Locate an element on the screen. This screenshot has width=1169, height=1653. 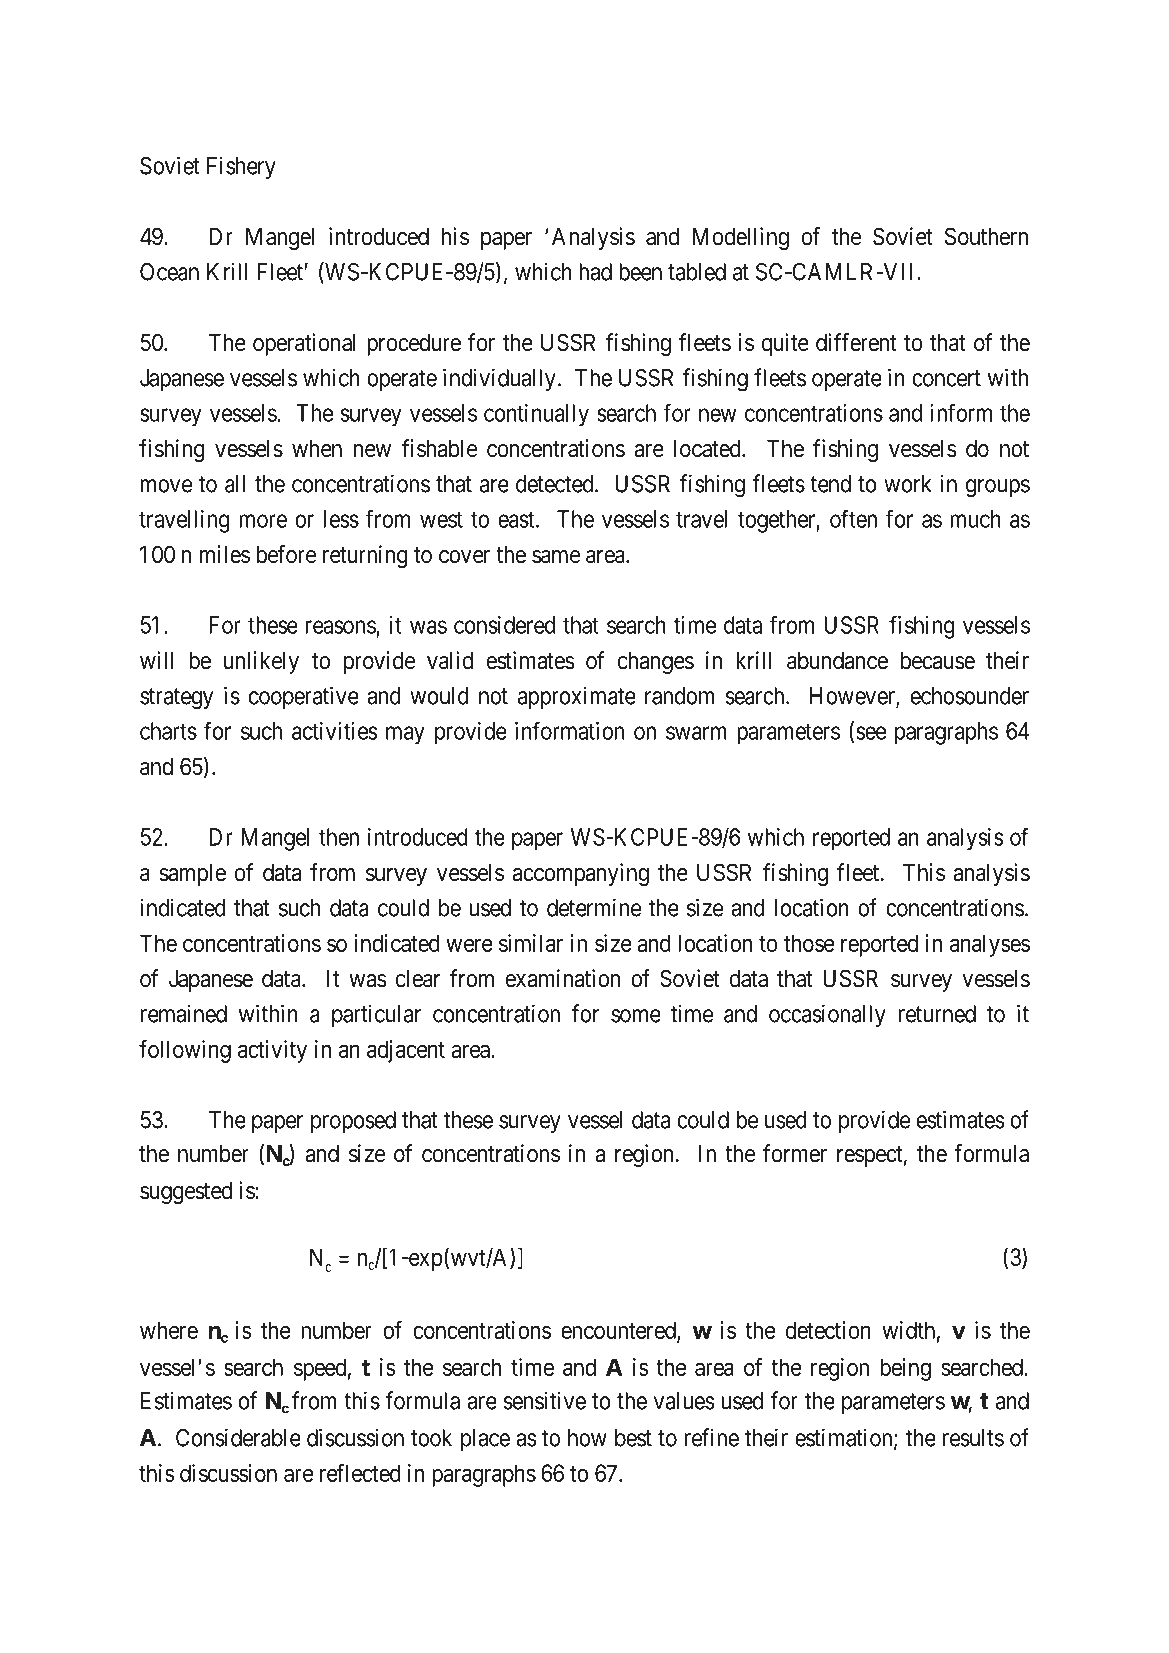
had is located at coordinates (595, 272).
